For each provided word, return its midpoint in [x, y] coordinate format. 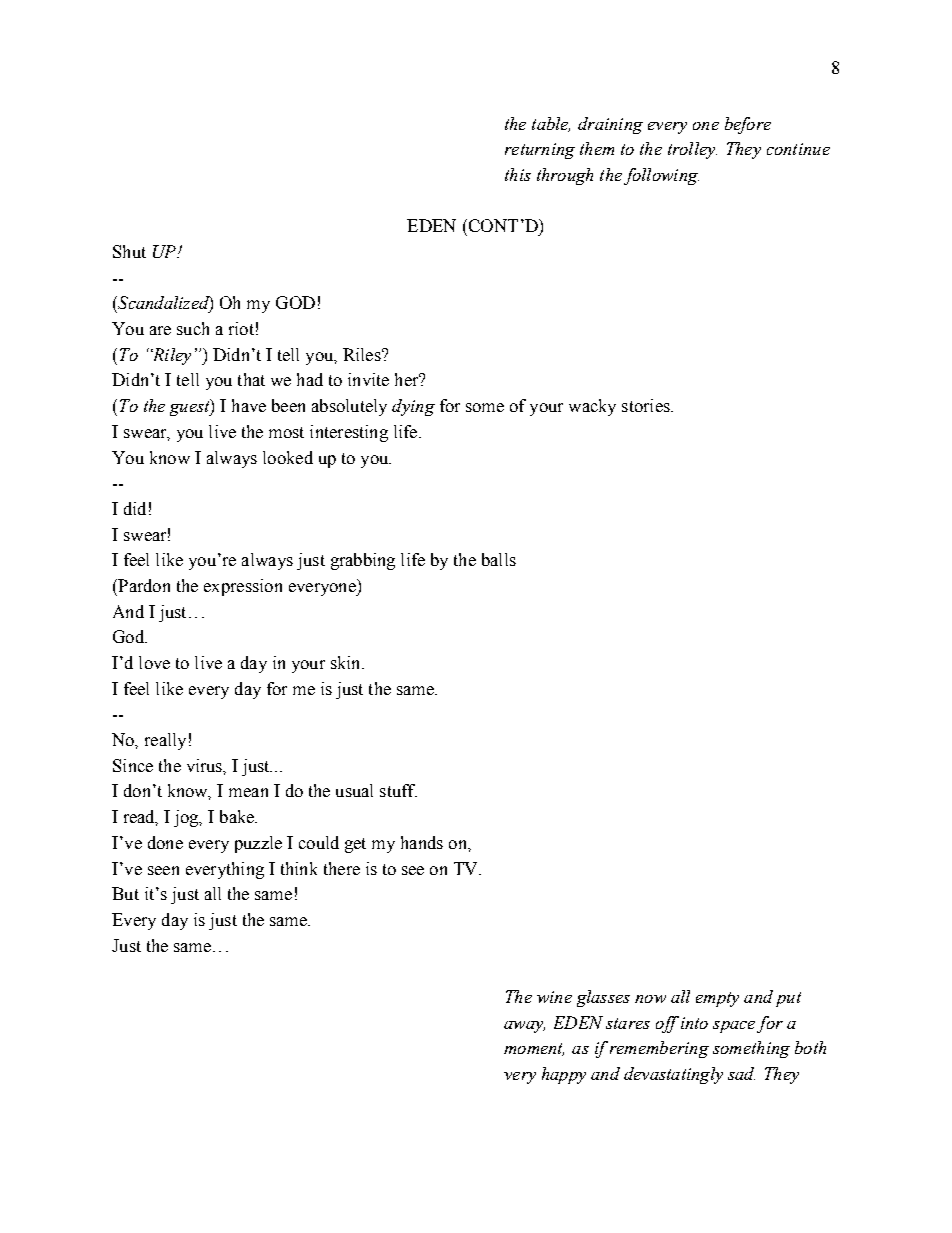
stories [647, 405]
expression [243, 587]
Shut [129, 251]
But [125, 893]
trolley [692, 150]
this [518, 174]
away [524, 1027]
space [734, 1027]
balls [499, 559]
